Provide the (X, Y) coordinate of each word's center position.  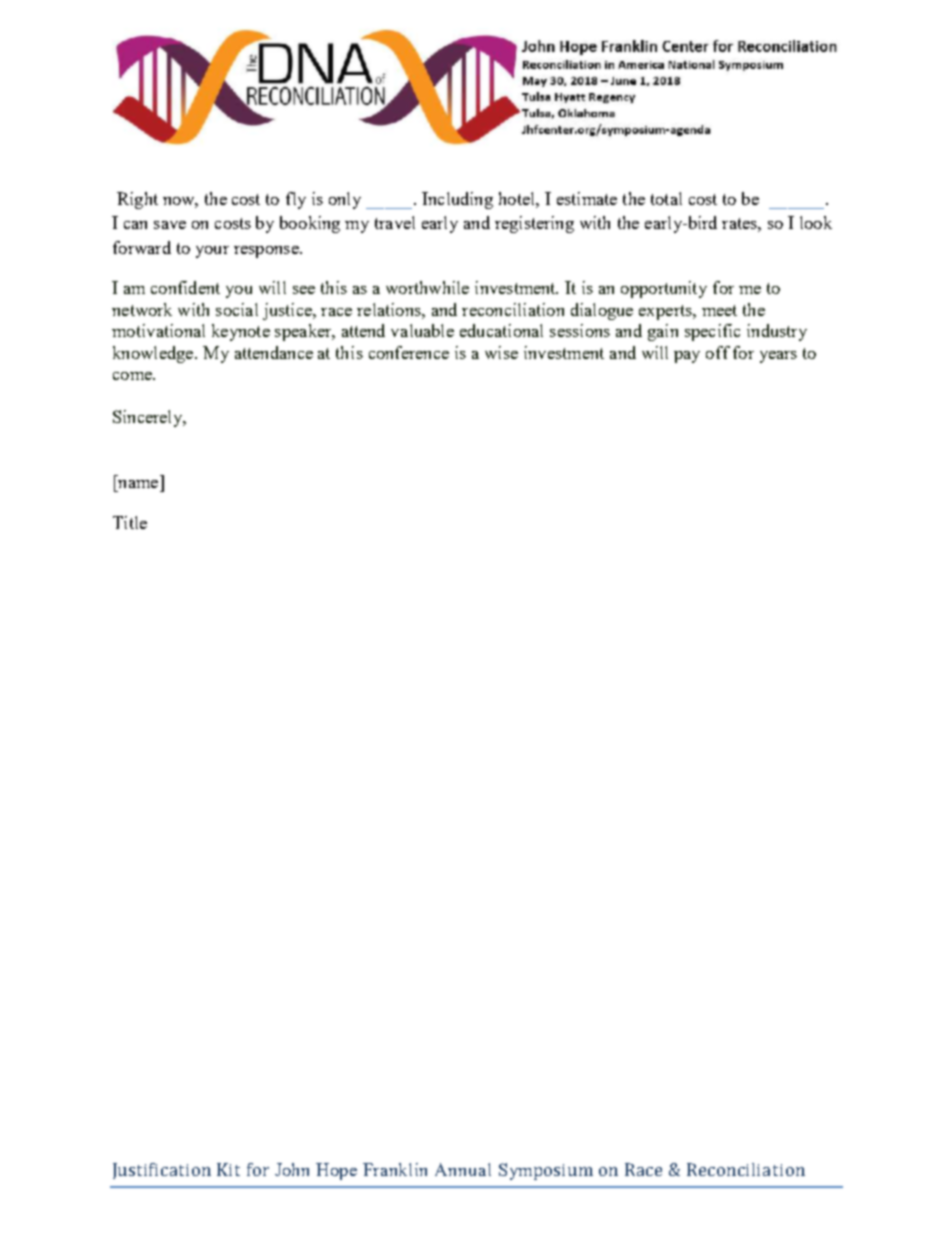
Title (130, 522)
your (212, 252)
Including (457, 200)
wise (501, 352)
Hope (336, 1171)
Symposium (546, 1171)
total (666, 198)
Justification (162, 1171)
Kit (228, 1169)
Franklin (395, 1169)
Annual (463, 1169)
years (778, 357)
